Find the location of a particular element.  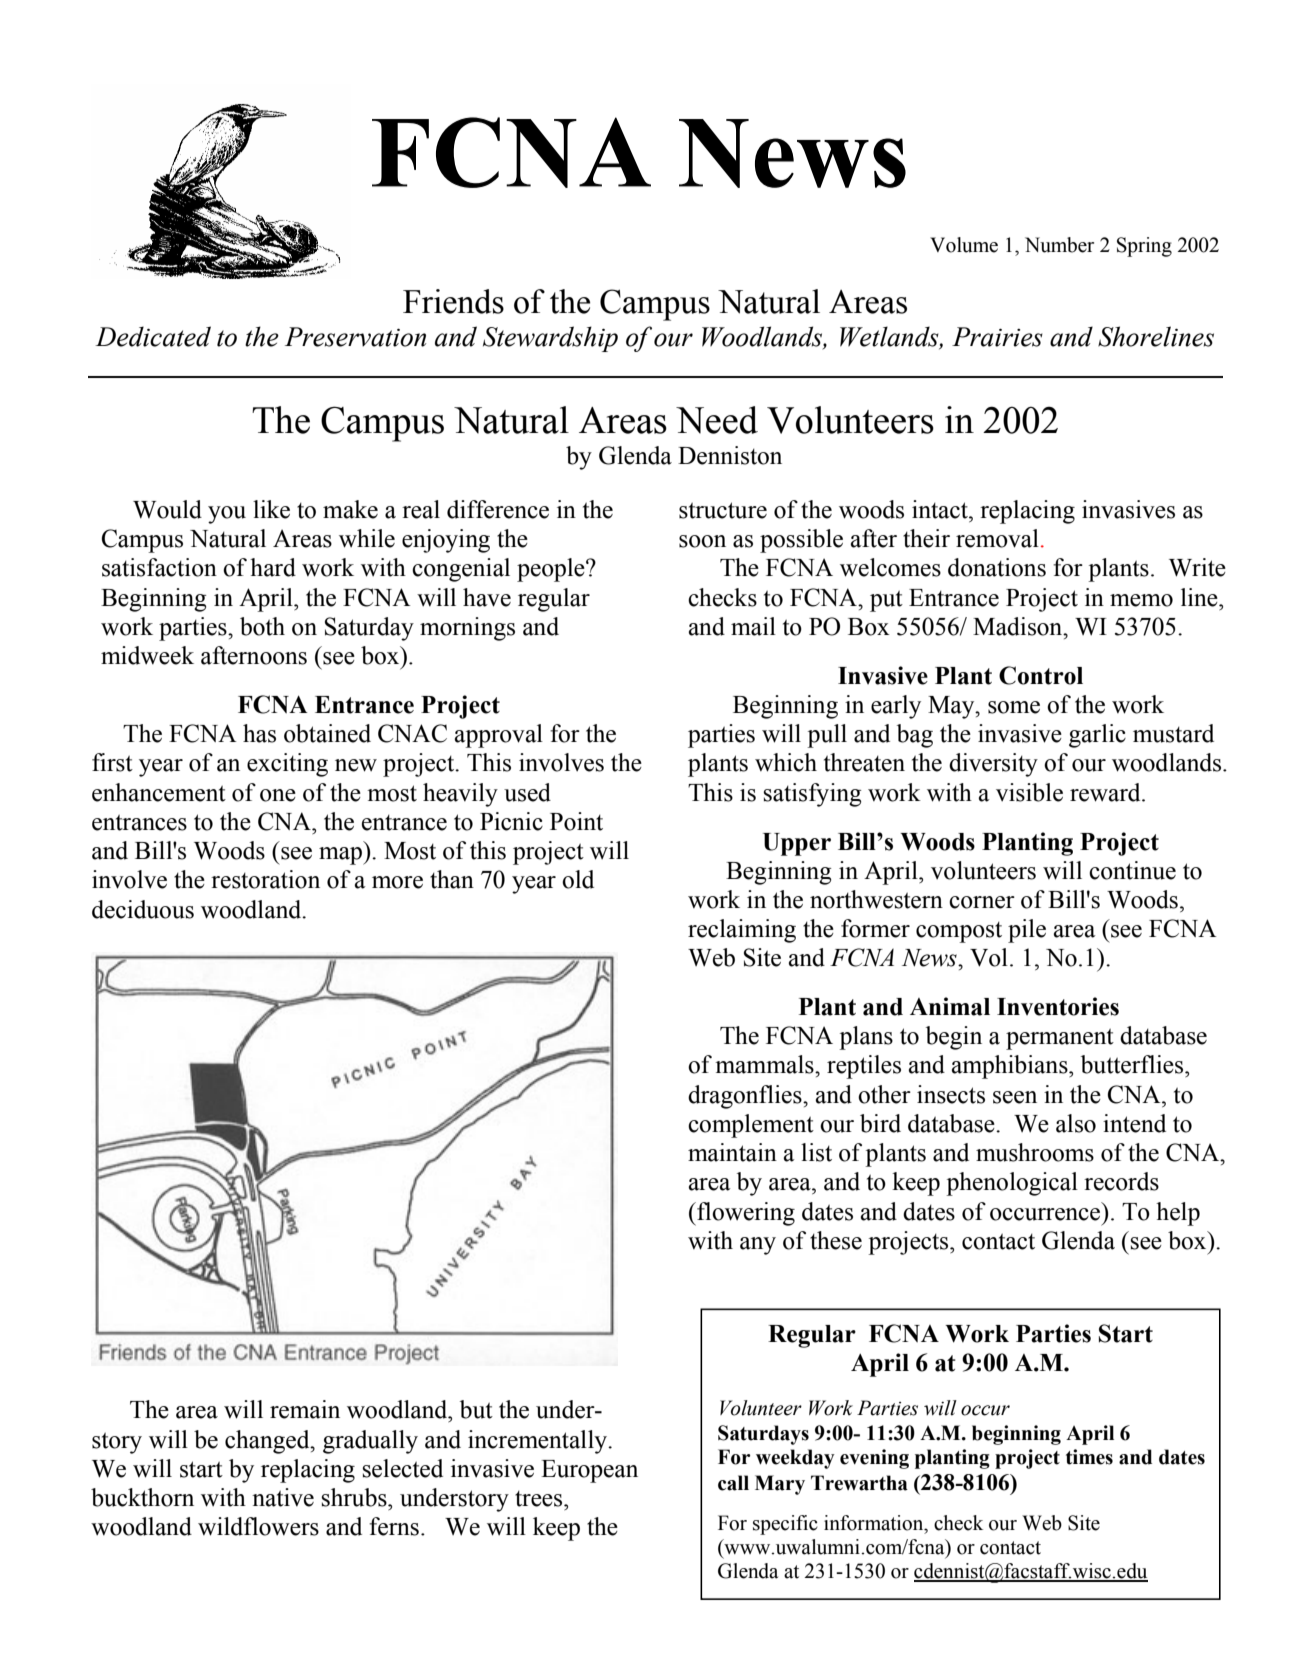

deciduous is located at coordinates (143, 909).
